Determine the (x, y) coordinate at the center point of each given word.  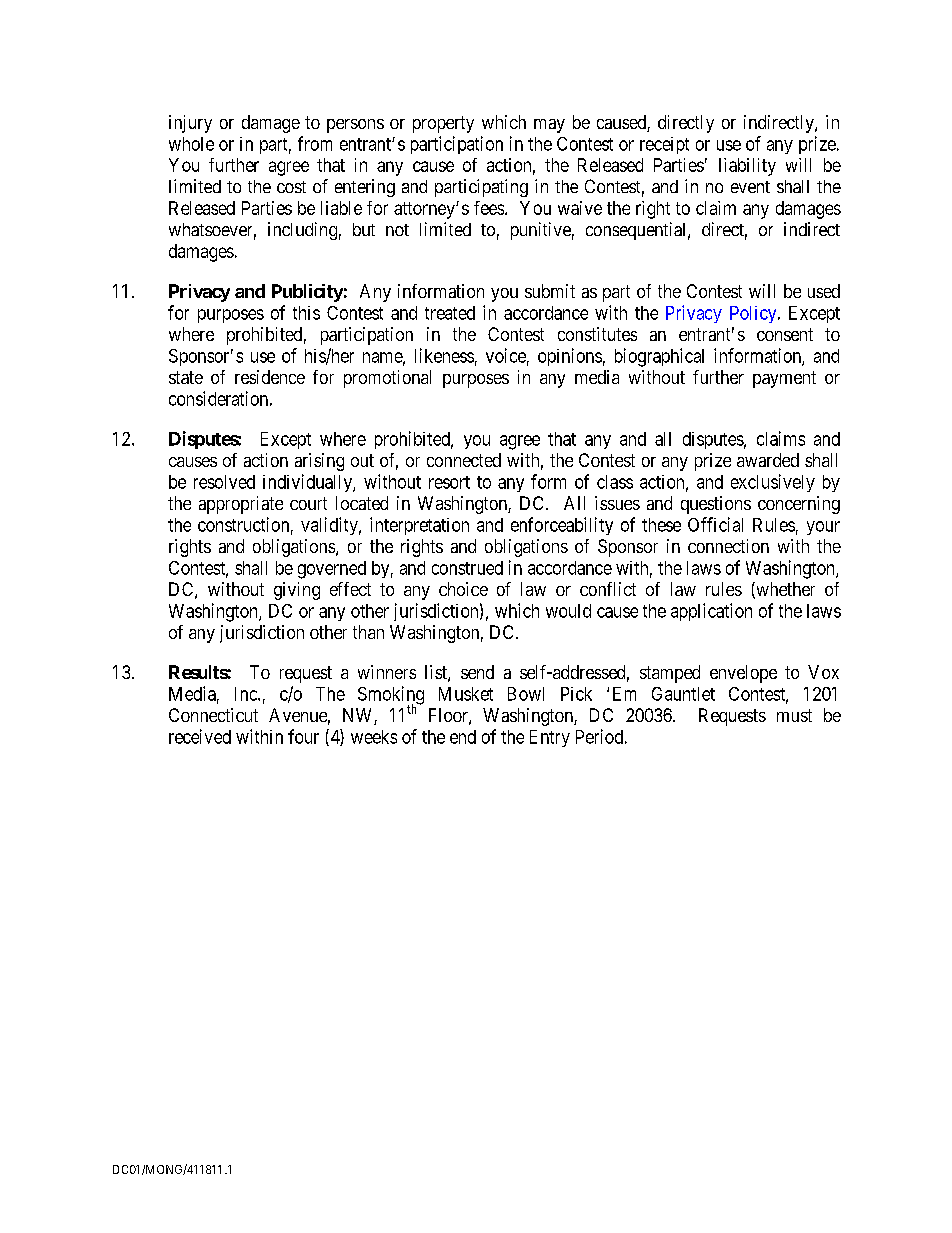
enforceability (562, 526)
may (549, 126)
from (315, 143)
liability (747, 167)
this (306, 313)
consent (785, 334)
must (794, 715)
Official (715, 524)
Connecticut (213, 715)
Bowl (526, 694)
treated (450, 313)
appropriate (241, 505)
